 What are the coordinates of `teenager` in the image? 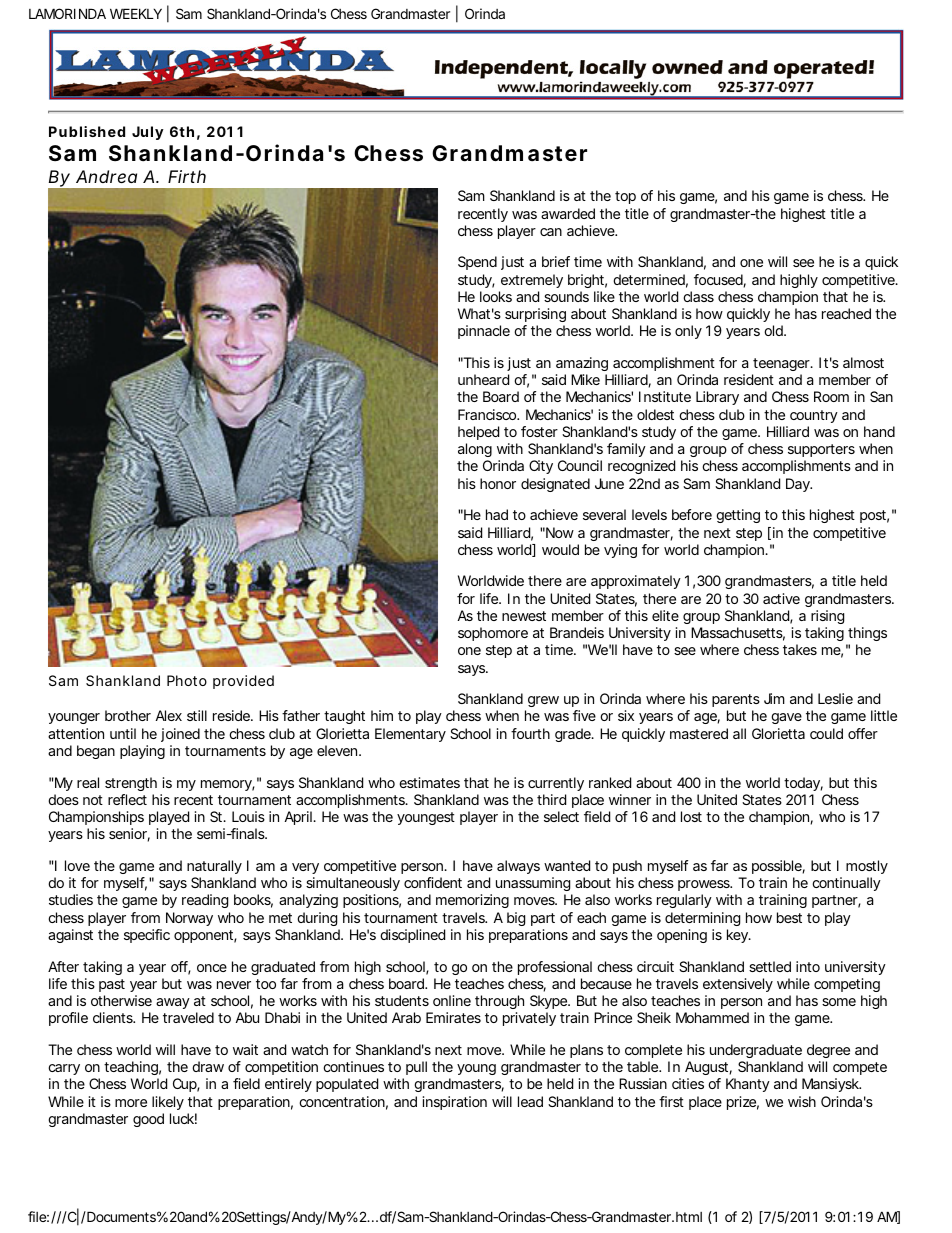 It's located at (783, 364).
